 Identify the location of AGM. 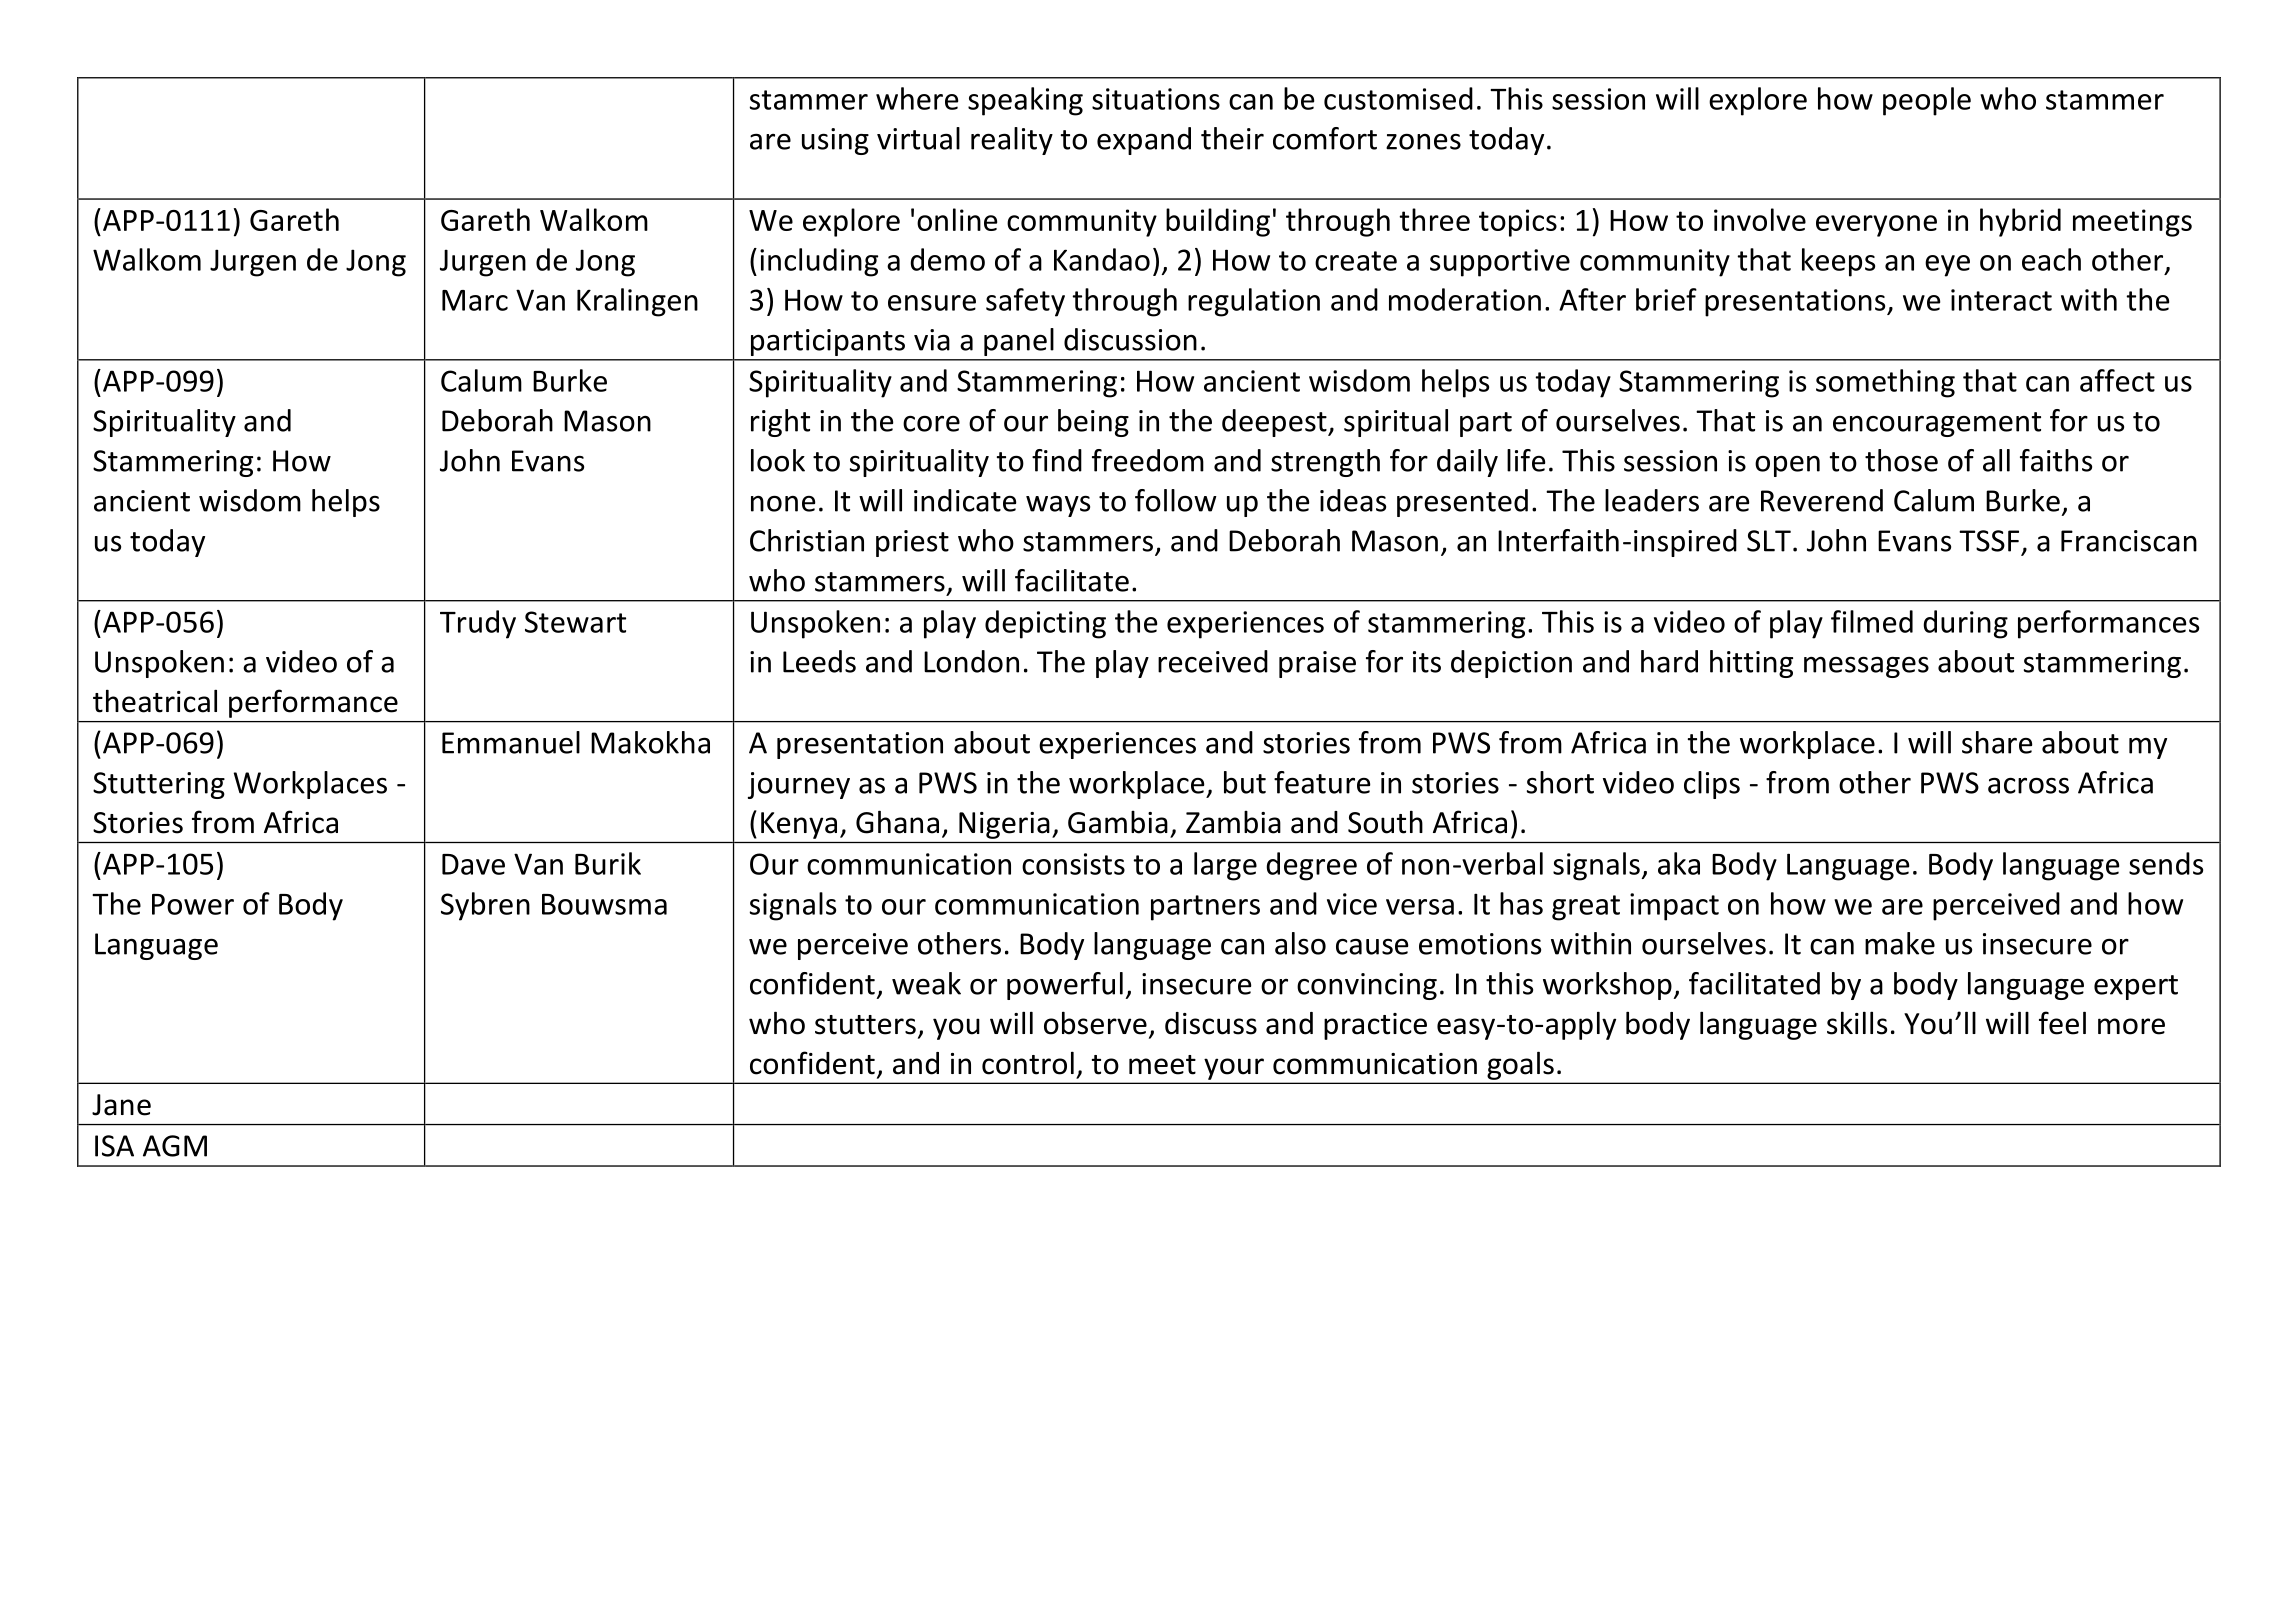
(175, 1146).
